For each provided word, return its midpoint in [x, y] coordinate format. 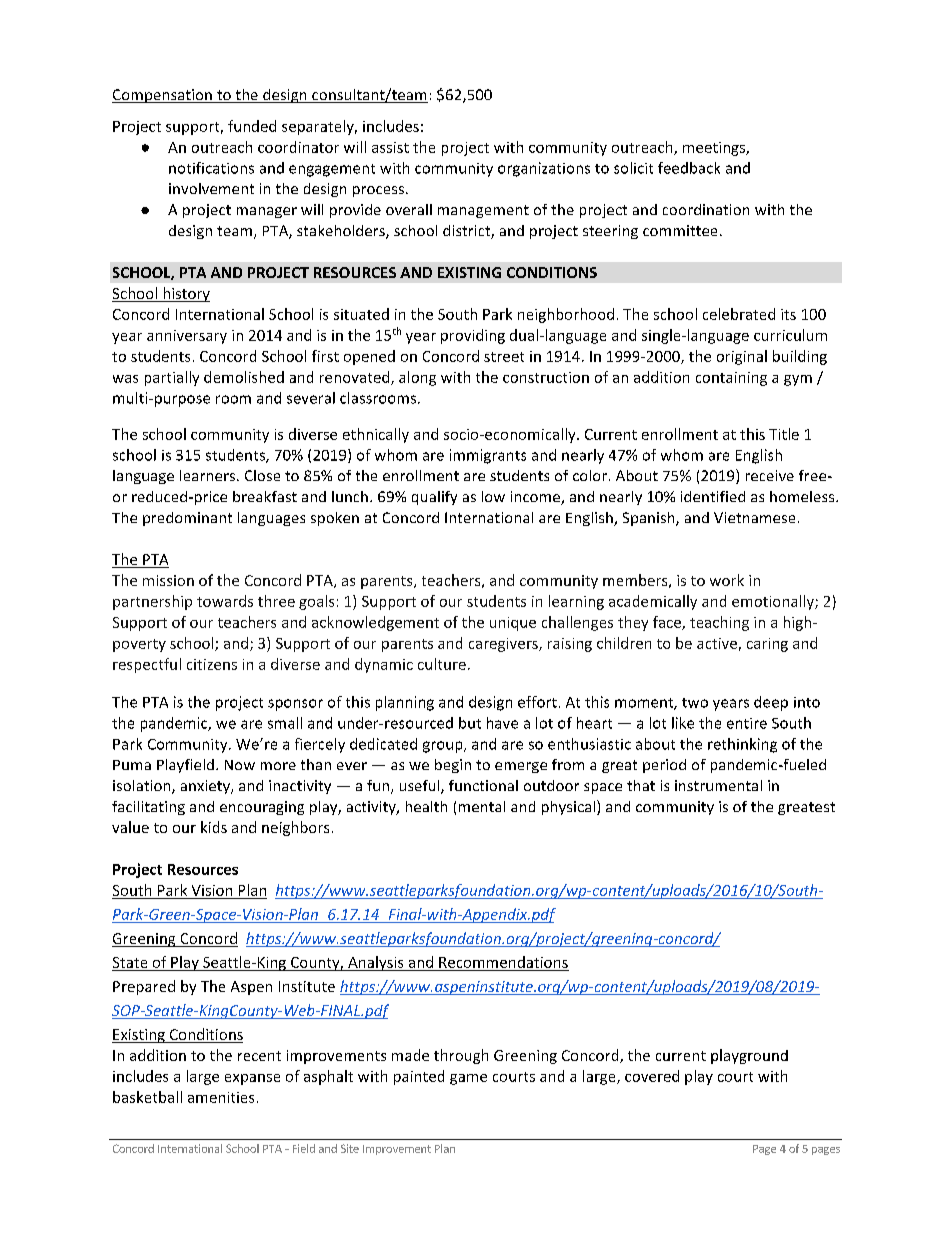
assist [390, 147]
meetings [715, 149]
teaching [719, 623]
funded [252, 126]
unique [513, 624]
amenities [221, 1097]
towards [225, 601]
